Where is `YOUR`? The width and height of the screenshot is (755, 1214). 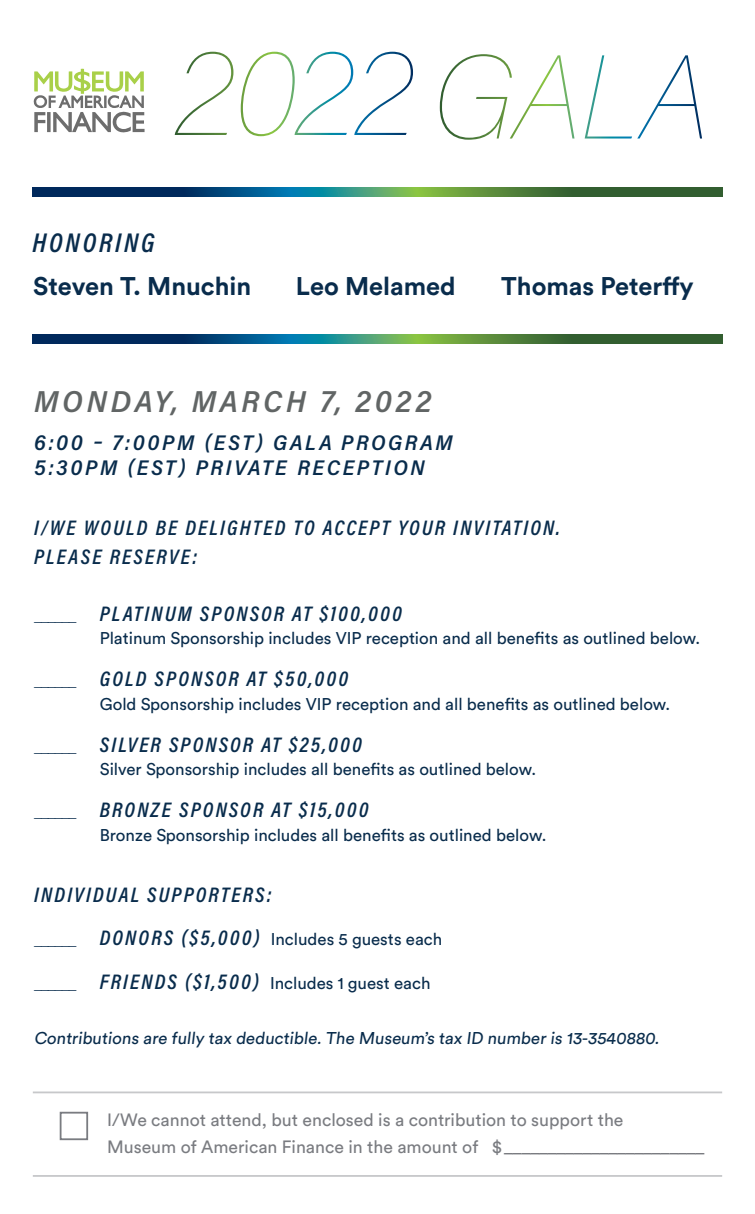 YOUR is located at coordinates (422, 528).
